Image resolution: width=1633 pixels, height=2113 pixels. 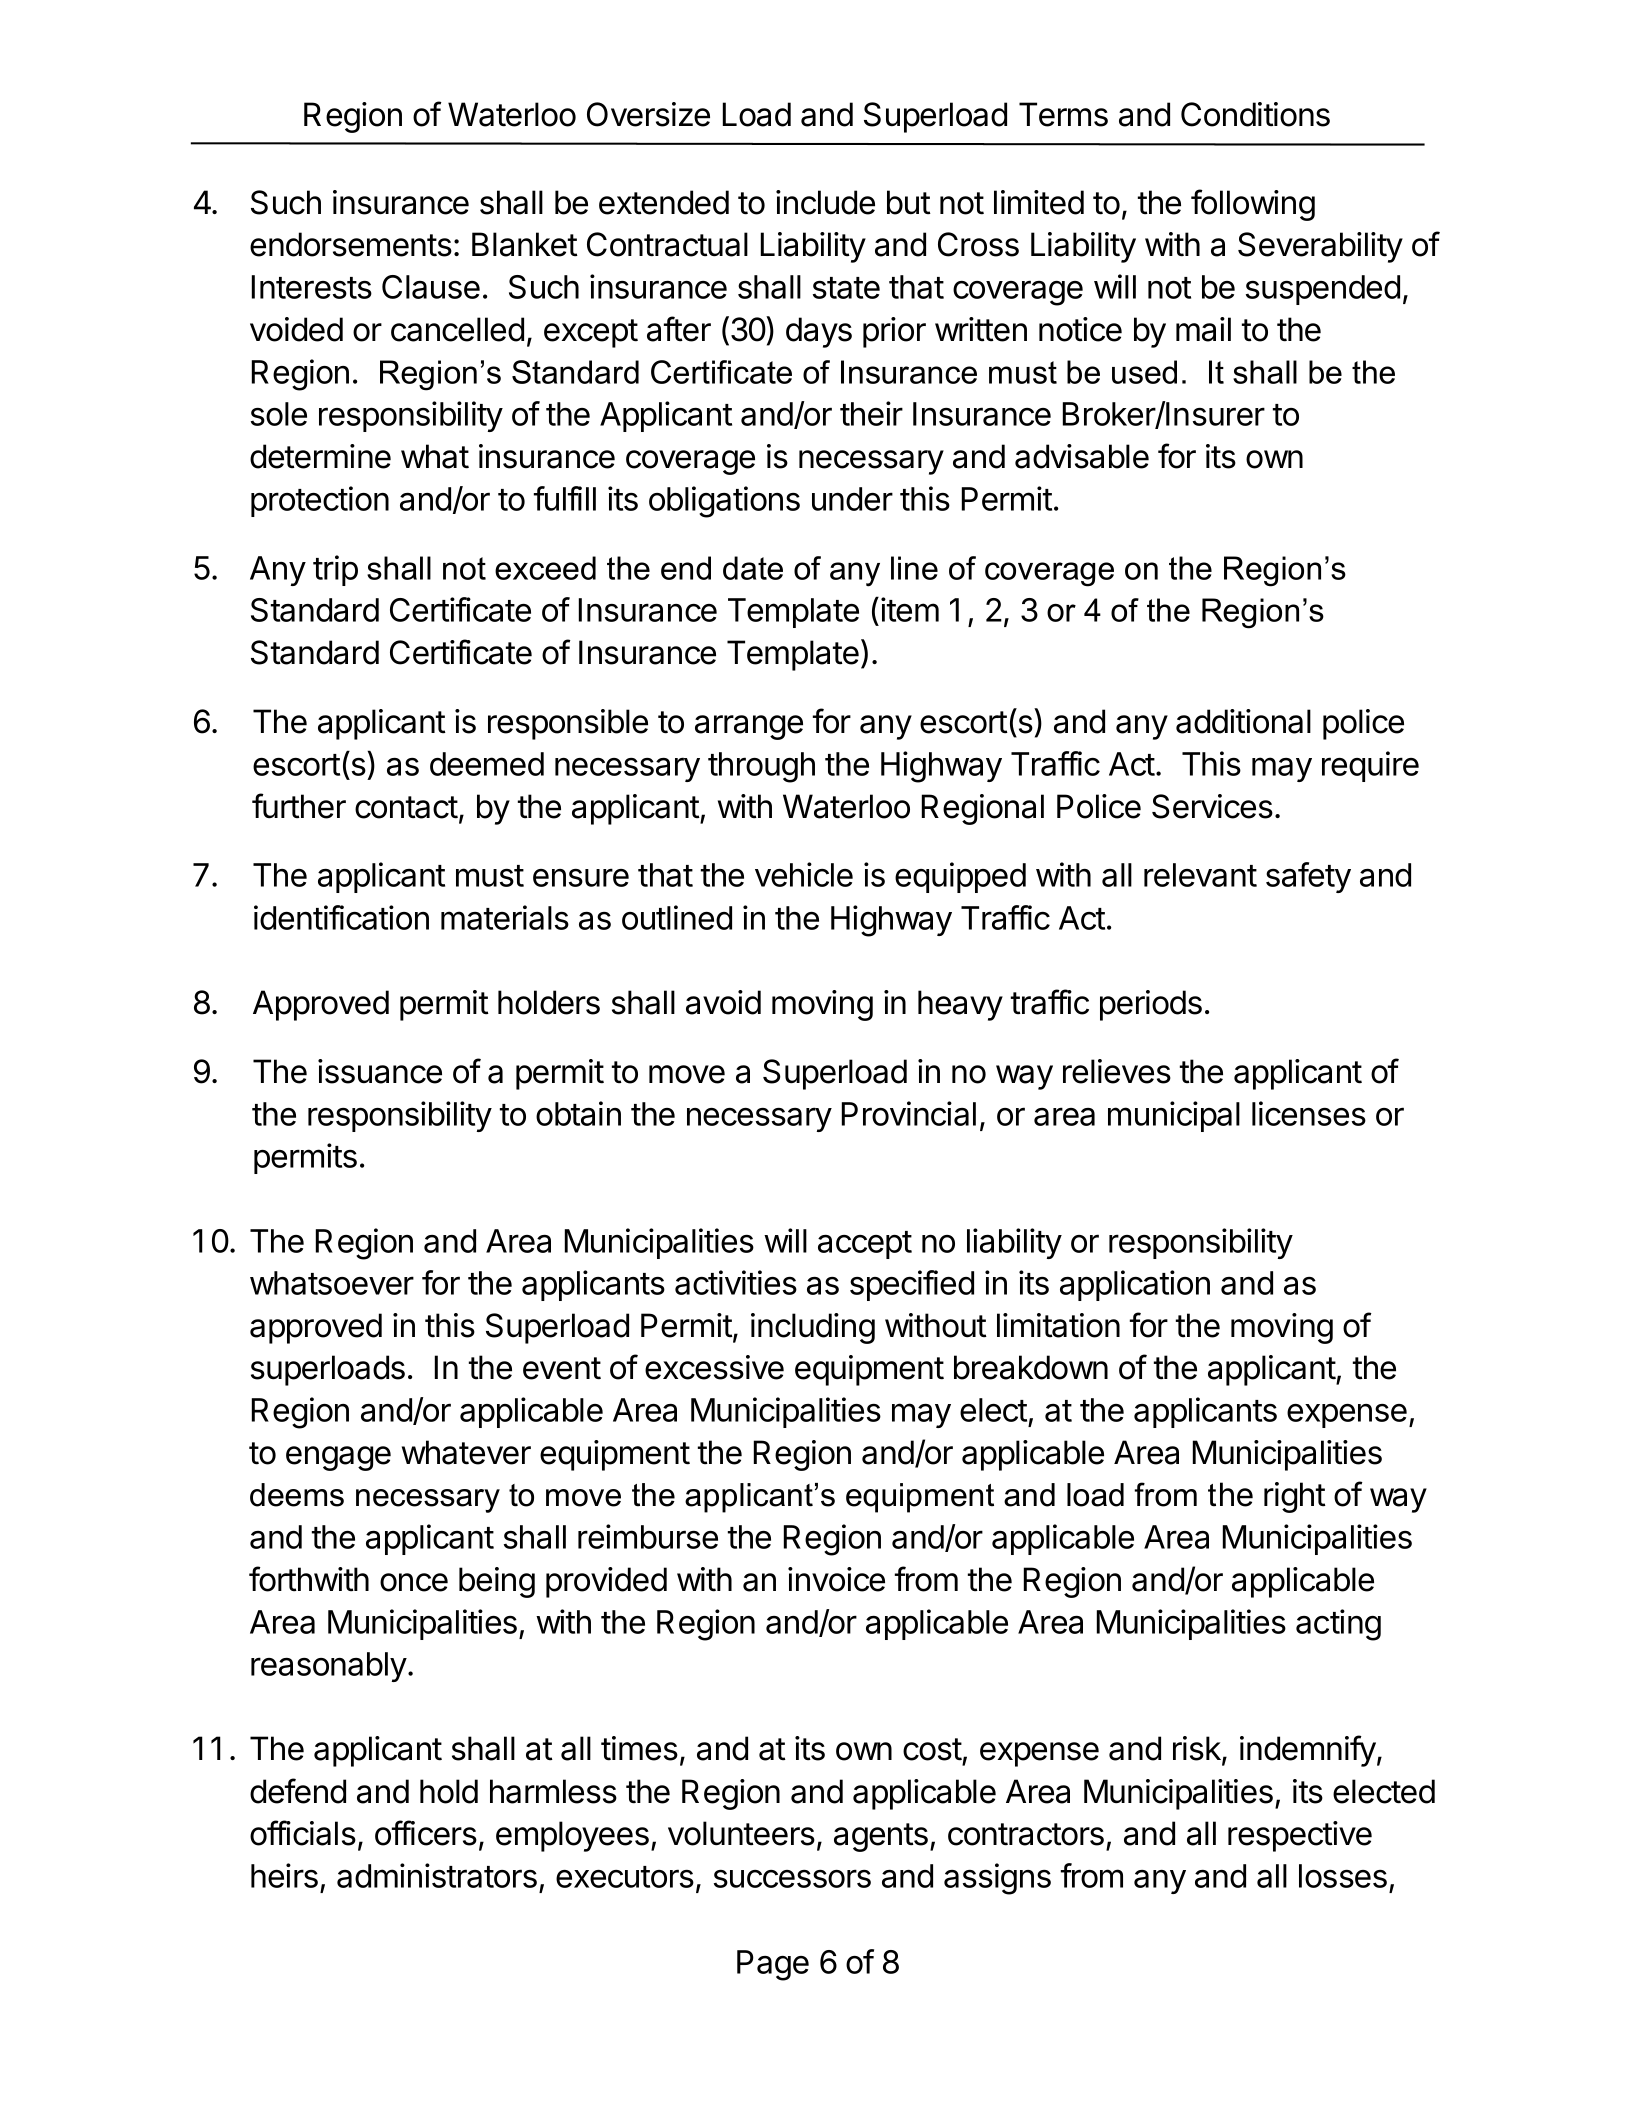 I want to click on administrators, so click(x=437, y=1875).
